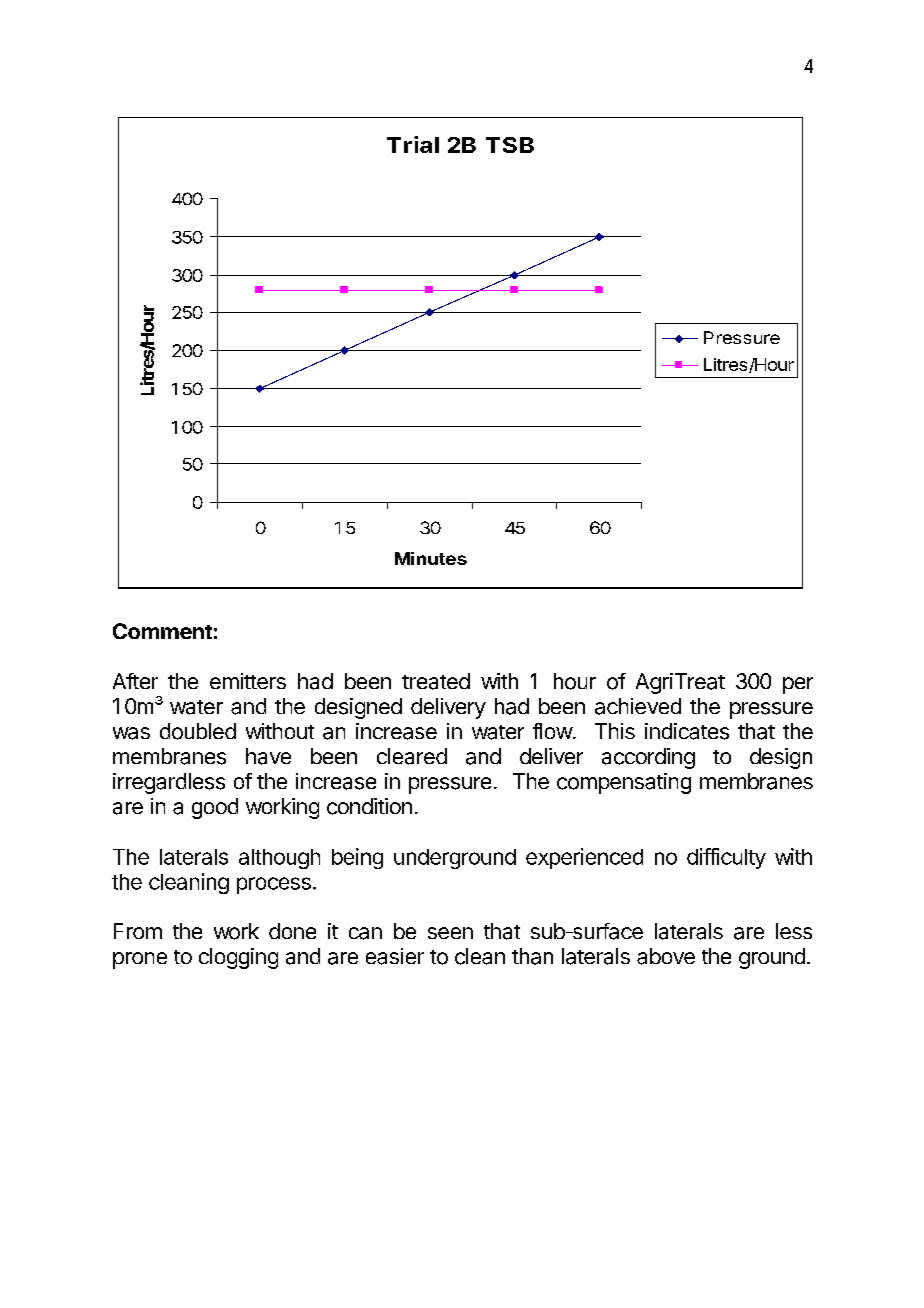 The image size is (924, 1308). I want to click on Trial, so click(413, 144).
